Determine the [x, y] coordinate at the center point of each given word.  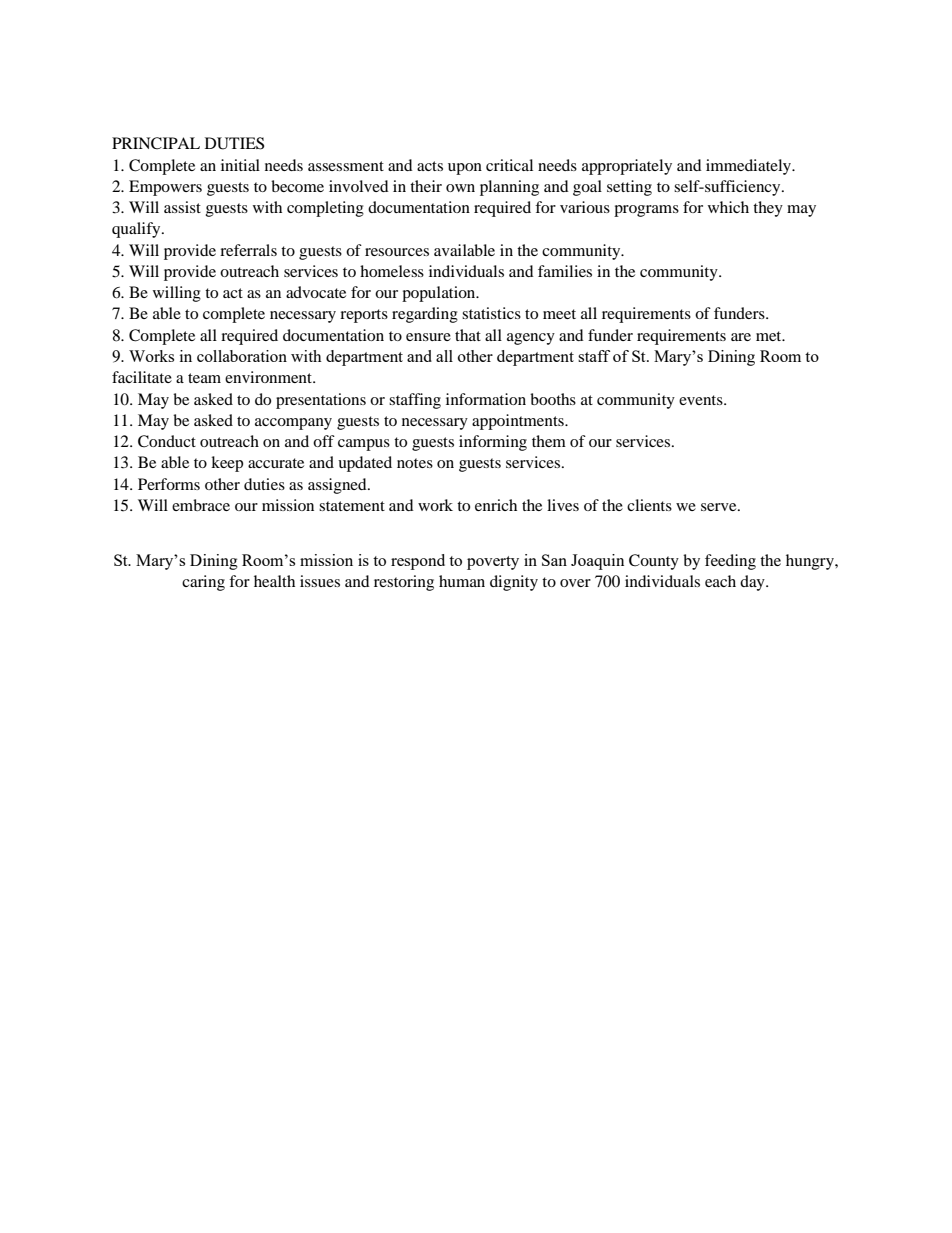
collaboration [242, 356]
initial [240, 165]
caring [203, 583]
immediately [750, 167]
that [468, 335]
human [462, 581]
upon [465, 169]
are [741, 337]
